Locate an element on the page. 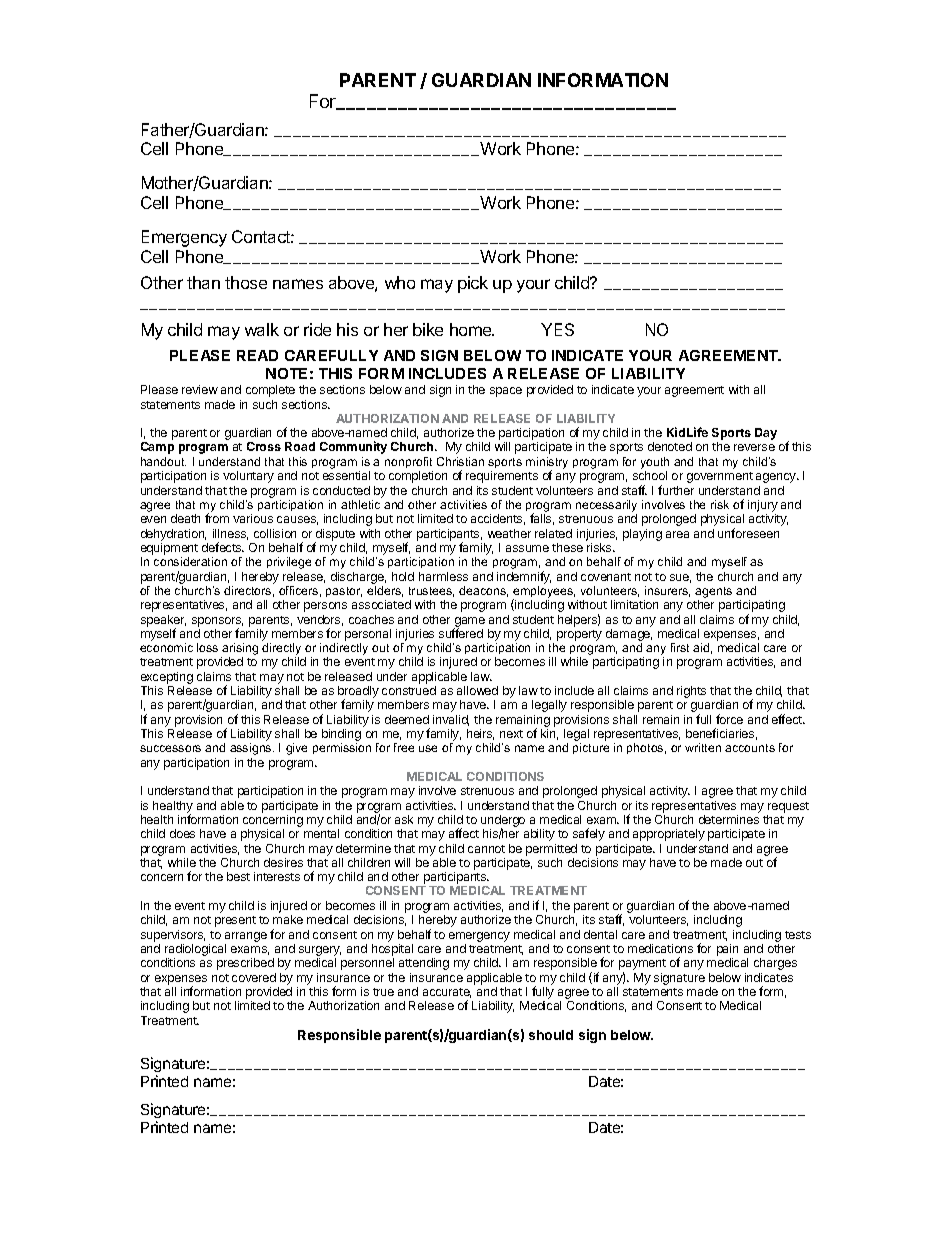  heirs is located at coordinates (480, 734).
